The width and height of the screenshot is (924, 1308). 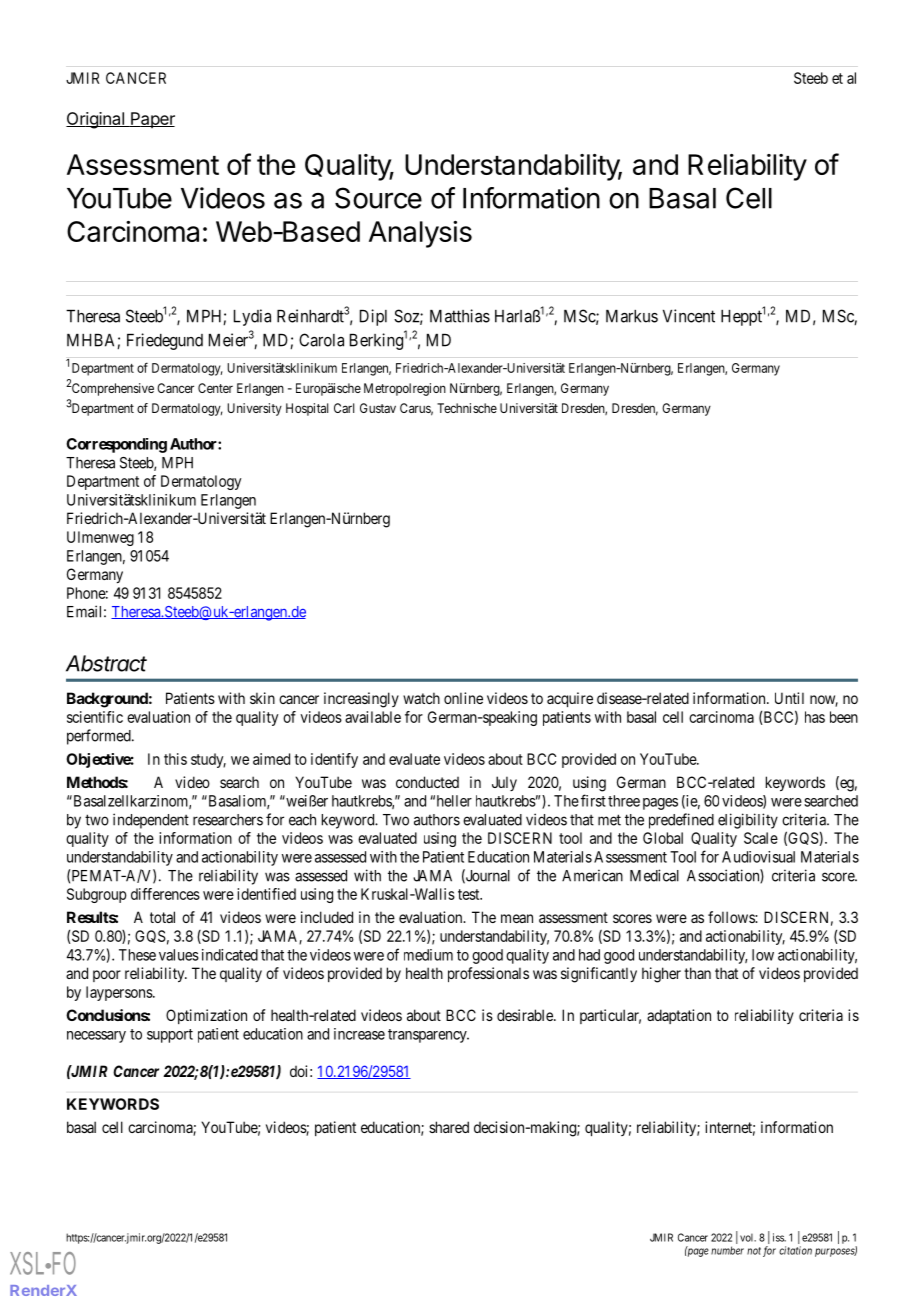 What do you see at coordinates (378, 198) in the screenshot?
I see `Source` at bounding box center [378, 198].
